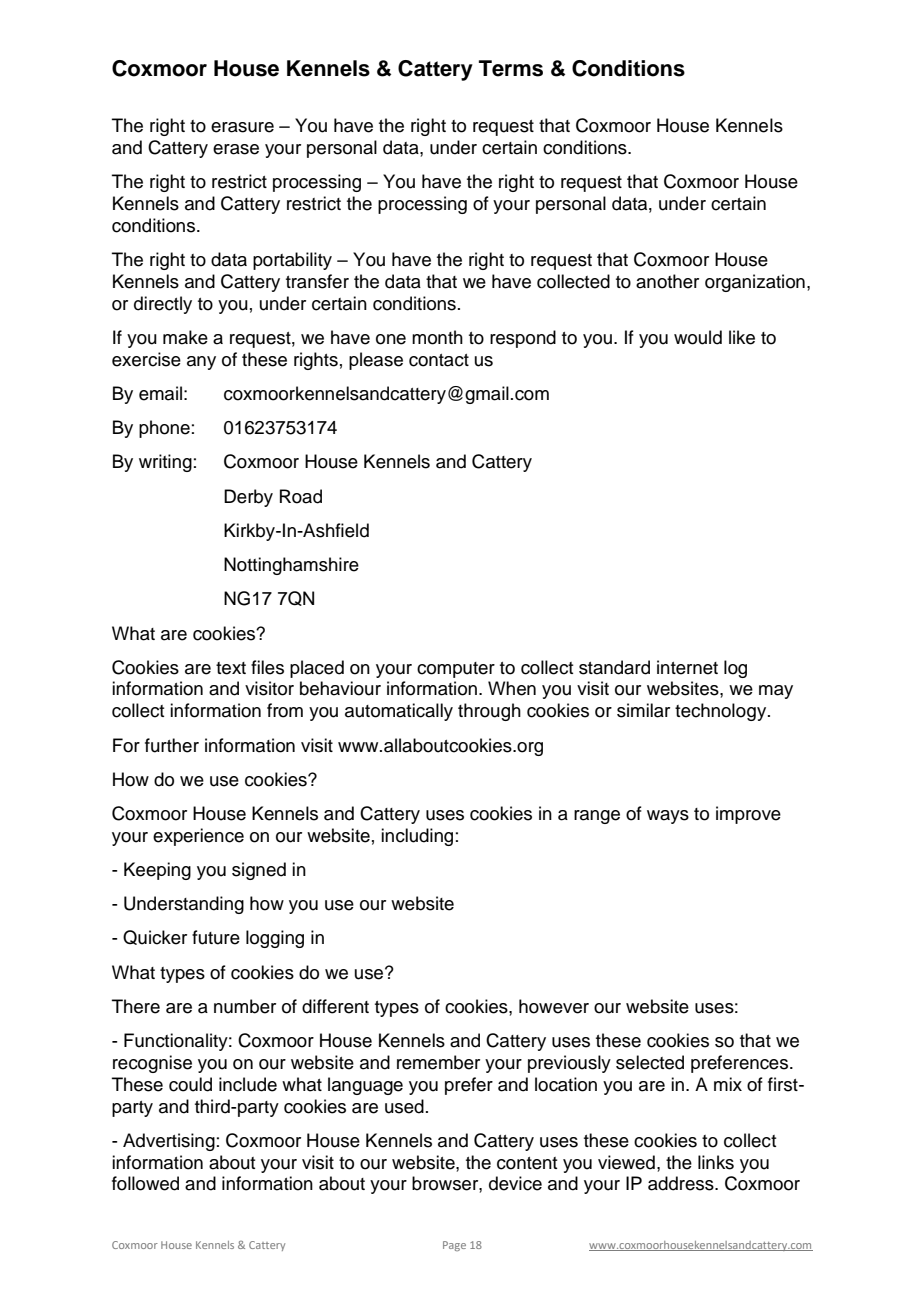 Image resolution: width=924 pixels, height=1308 pixels. I want to click on computer, so click(456, 670).
